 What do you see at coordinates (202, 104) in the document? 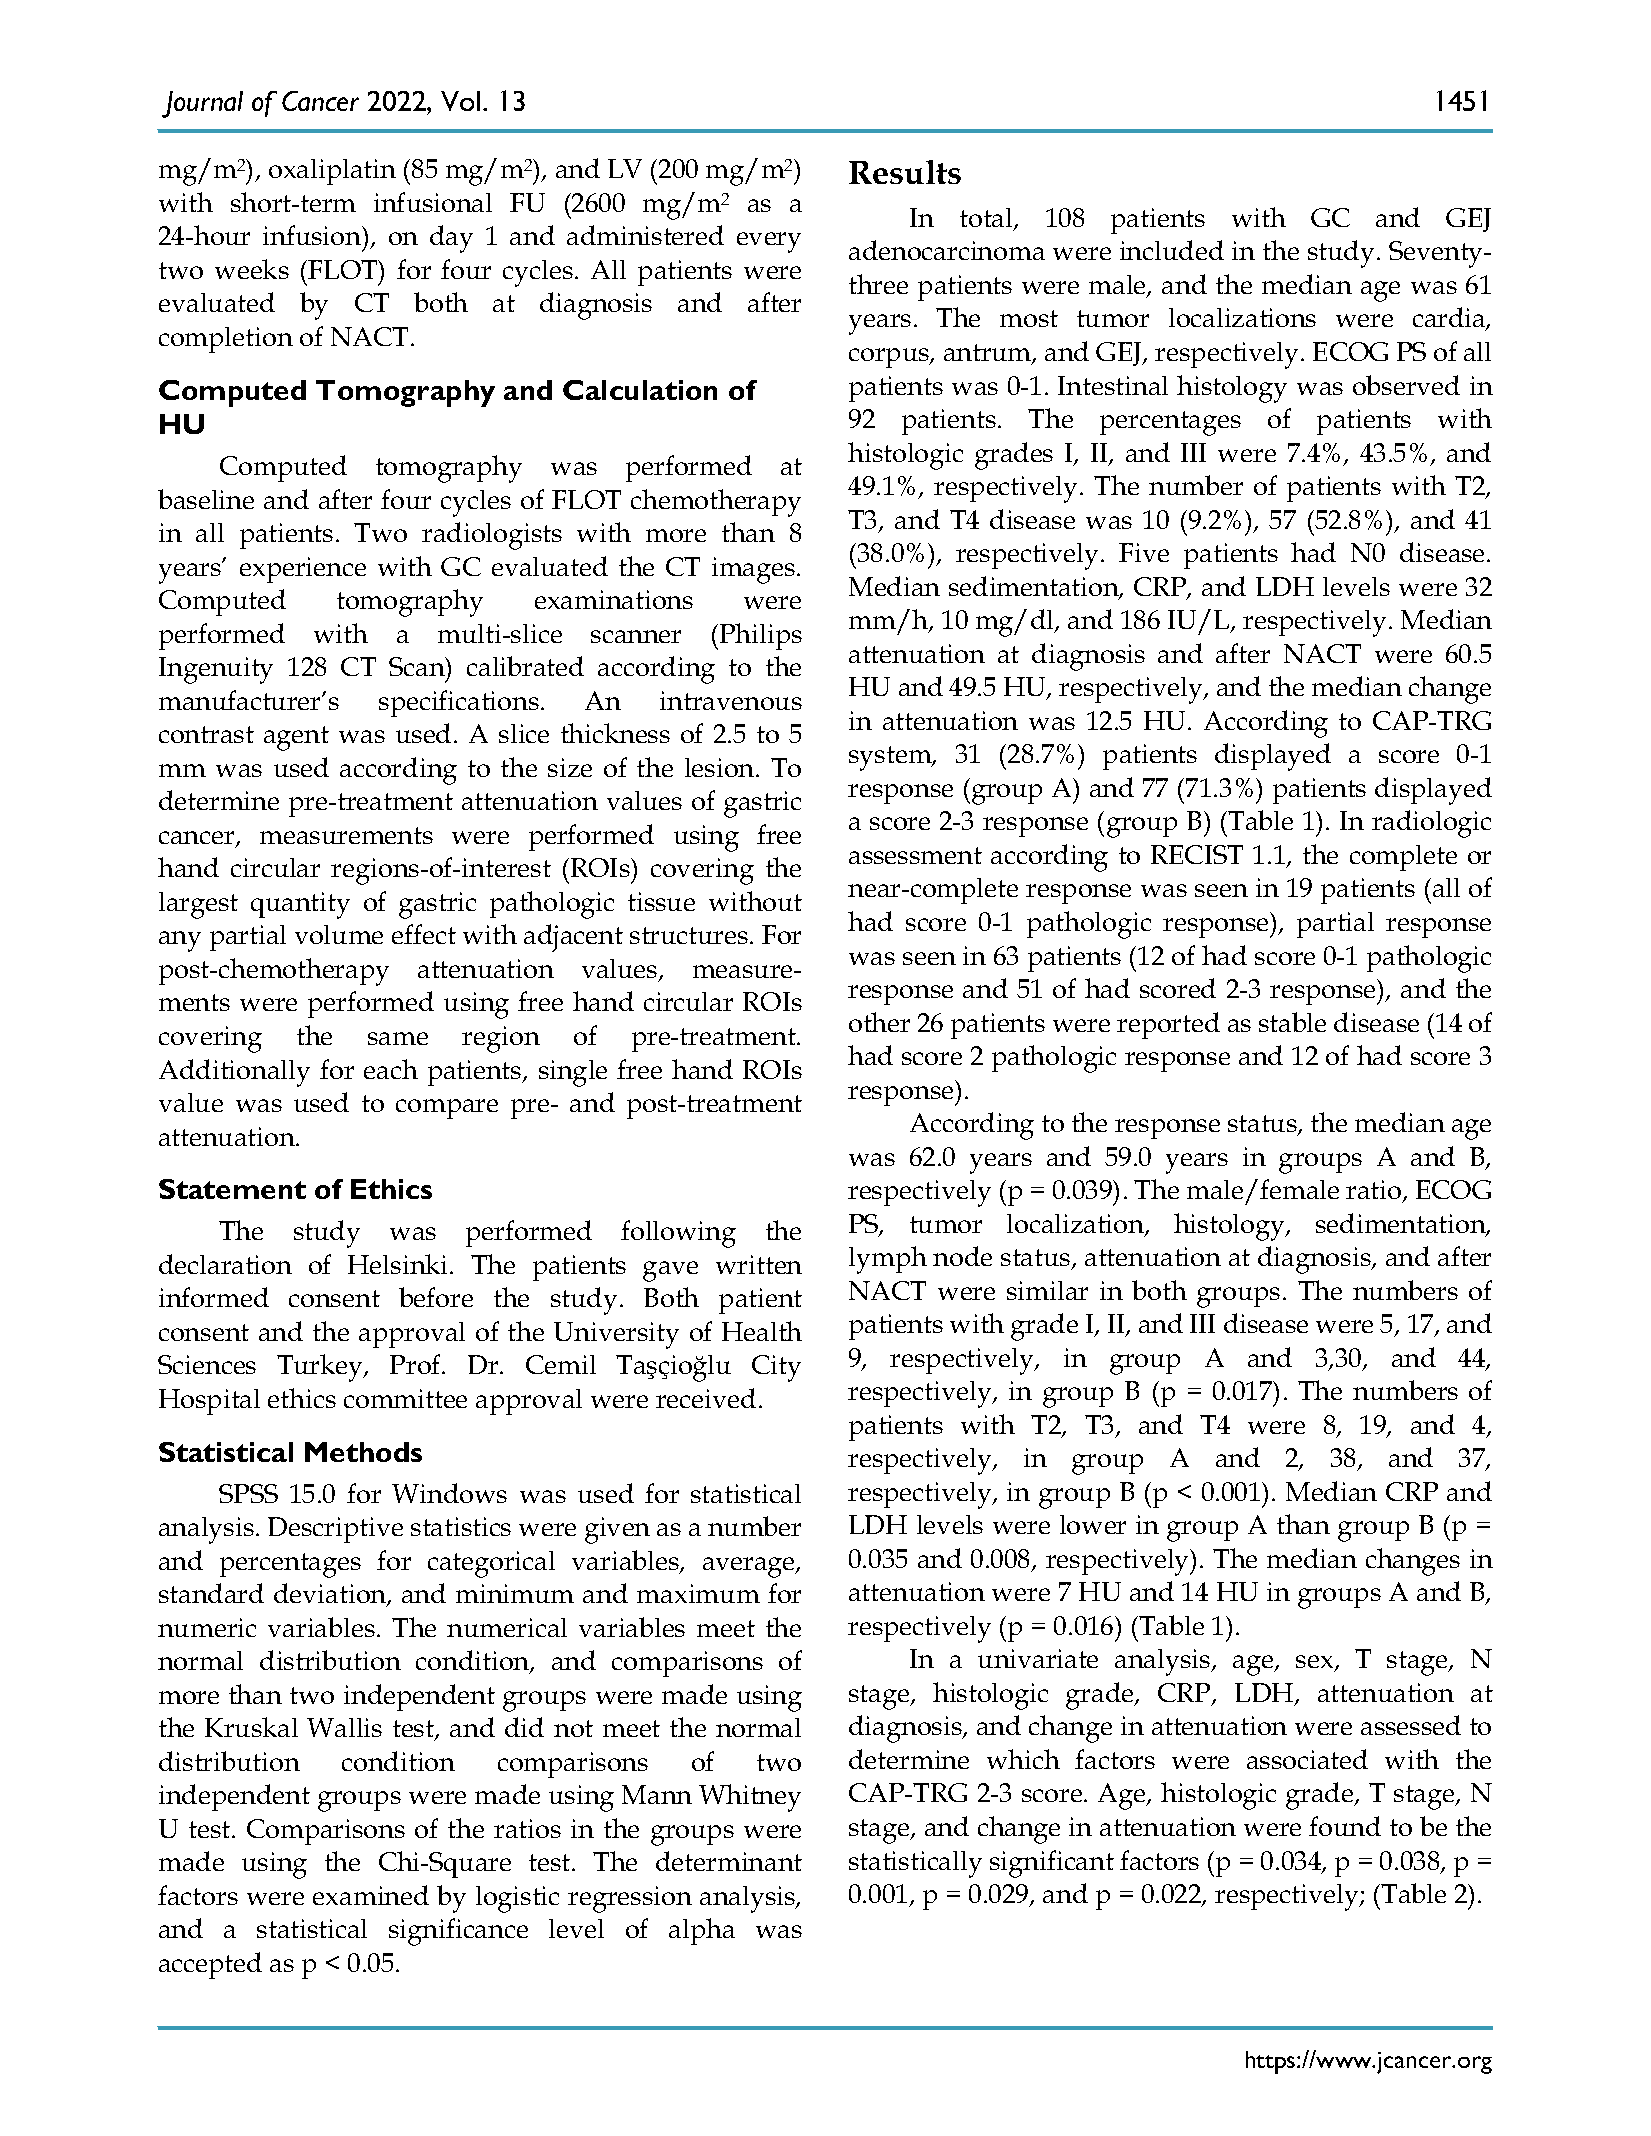
I see `Journal` at bounding box center [202, 104].
